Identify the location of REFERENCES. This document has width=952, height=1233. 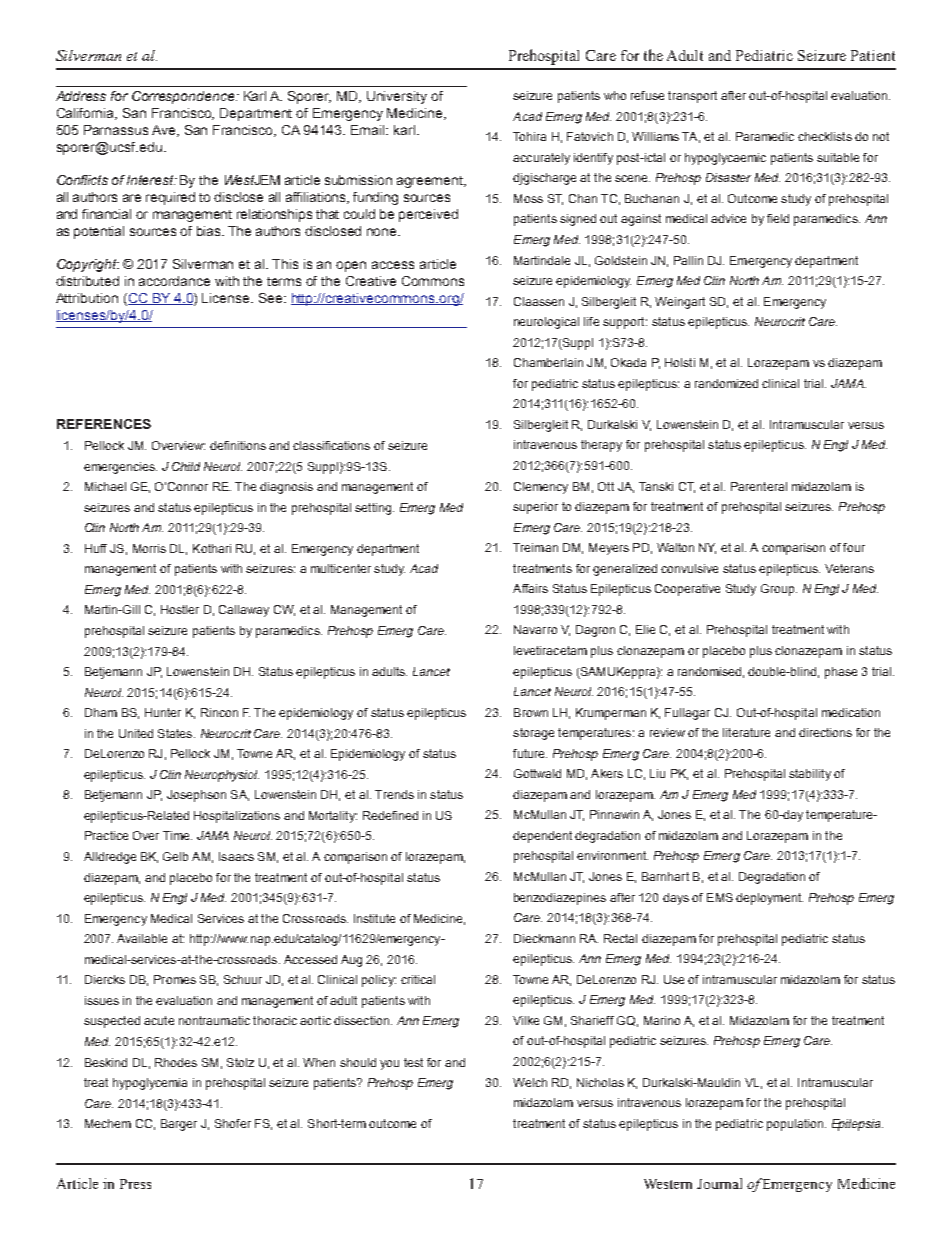
(104, 424).
